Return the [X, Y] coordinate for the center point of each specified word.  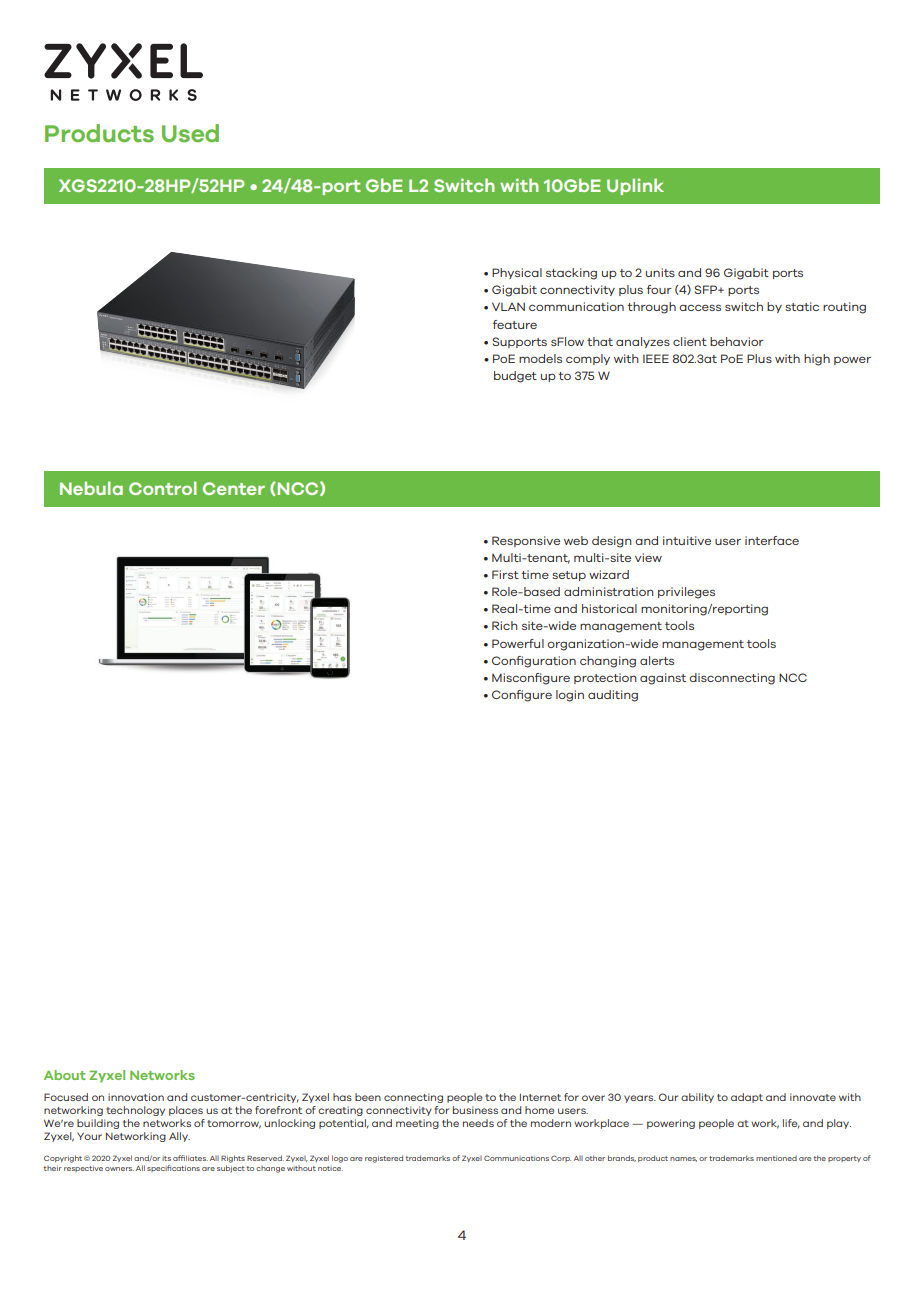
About [65, 1075]
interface [772, 540]
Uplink [635, 186]
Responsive [526, 541]
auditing [613, 696]
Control [163, 488]
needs [478, 1123]
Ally [179, 1137]
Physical [517, 273]
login [570, 696]
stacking [571, 274]
